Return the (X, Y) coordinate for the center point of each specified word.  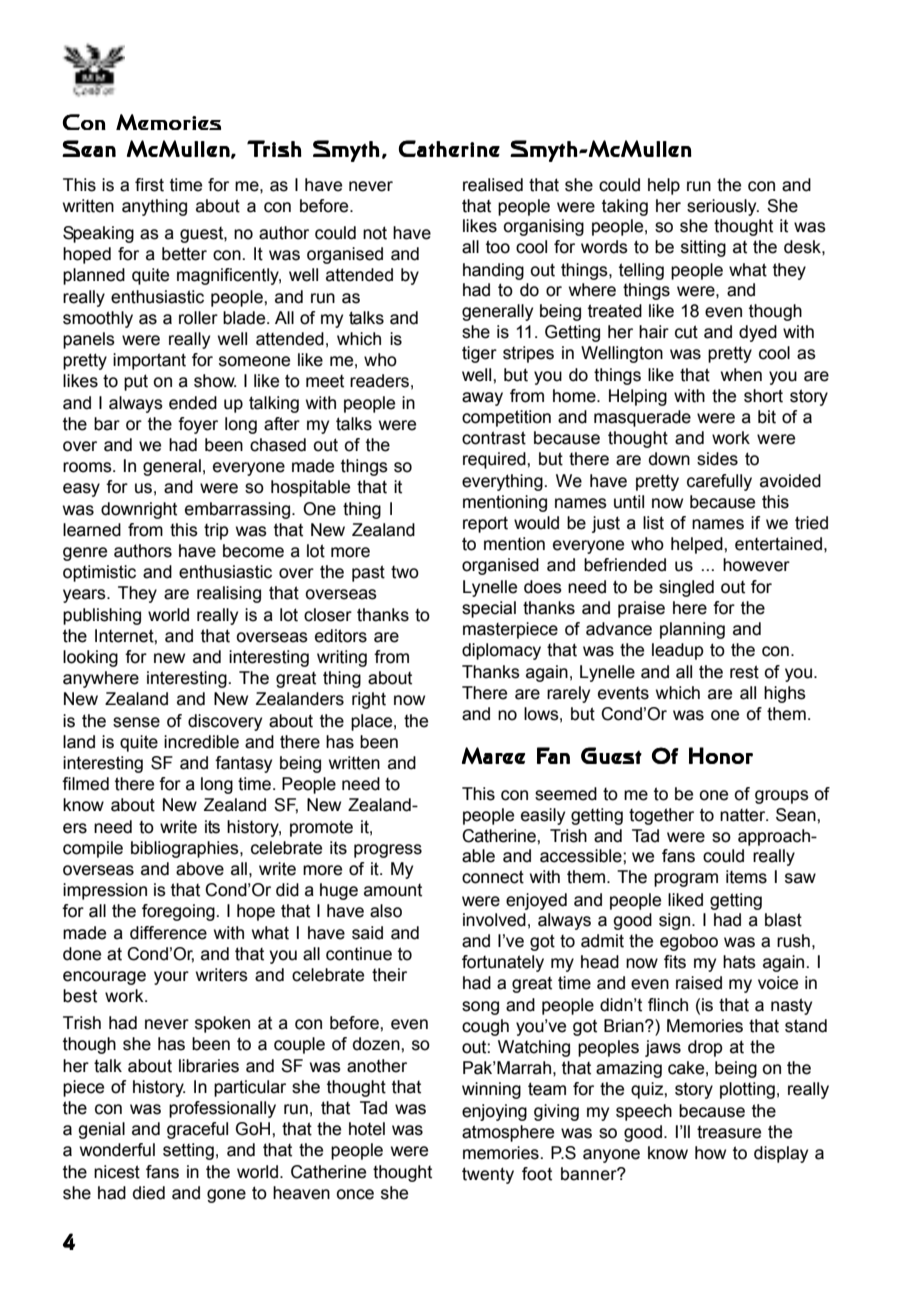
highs (785, 694)
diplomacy (501, 651)
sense (136, 722)
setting (188, 1151)
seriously (723, 207)
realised (493, 185)
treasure (729, 1132)
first (149, 185)
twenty (488, 1175)
